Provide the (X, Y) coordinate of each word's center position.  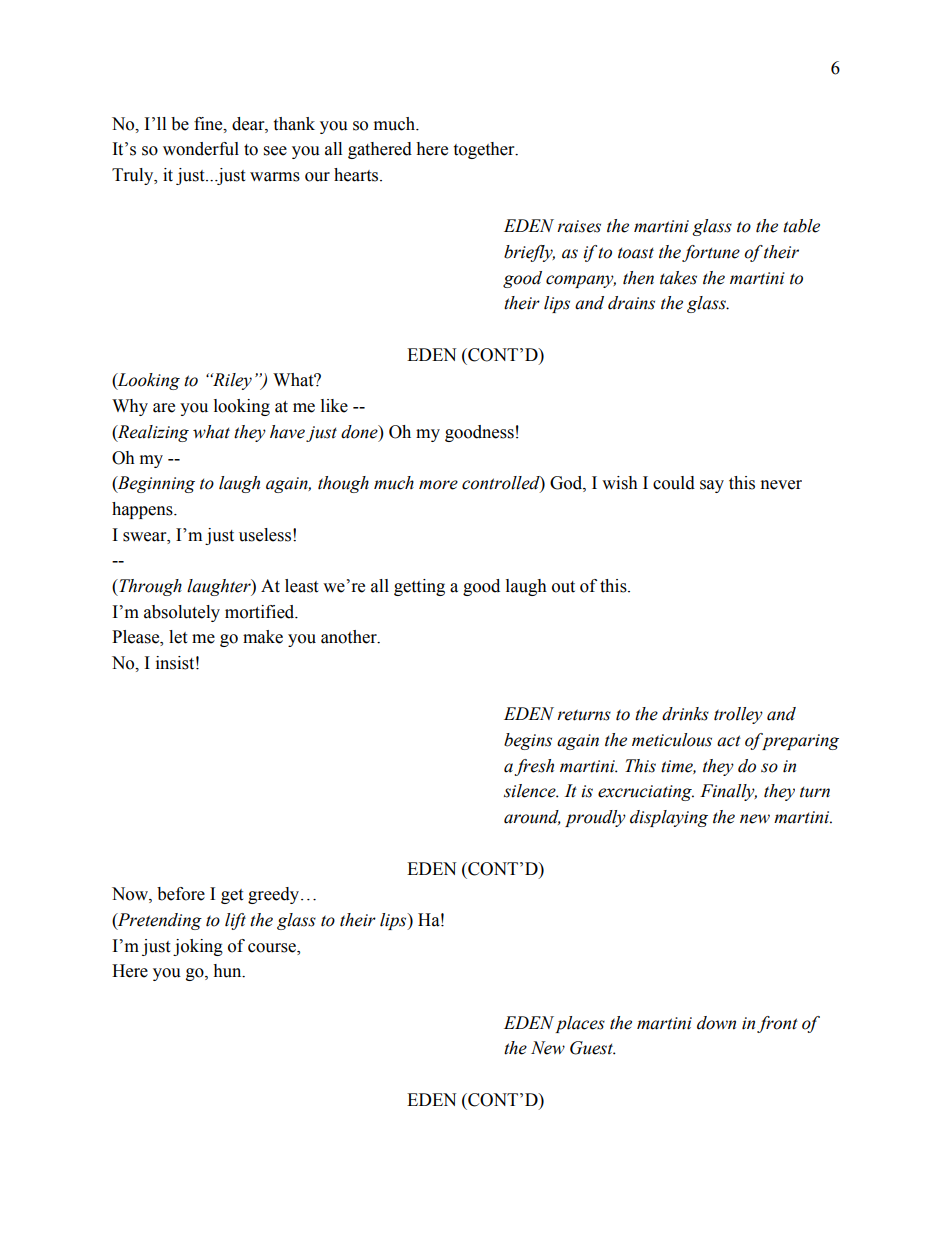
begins (528, 741)
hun (228, 971)
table (801, 226)
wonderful (201, 149)
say (712, 486)
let (178, 637)
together (485, 150)
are (164, 408)
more (438, 485)
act (729, 741)
